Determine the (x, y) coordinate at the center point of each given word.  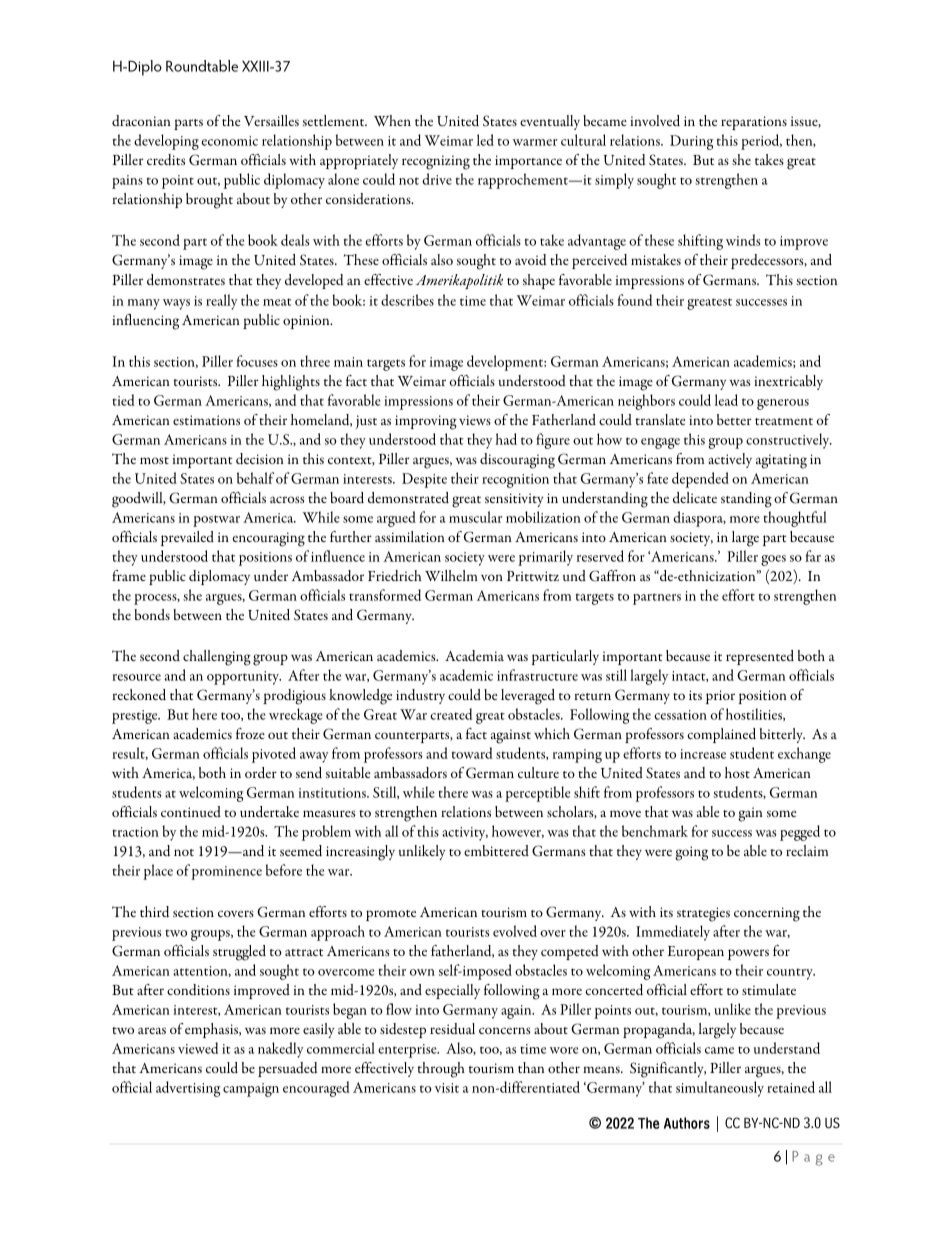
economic (229, 141)
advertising (188, 1089)
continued (191, 811)
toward (472, 753)
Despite (424, 480)
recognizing (436, 162)
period (761, 142)
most (154, 460)
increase (703, 754)
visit (447, 1088)
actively (730, 460)
